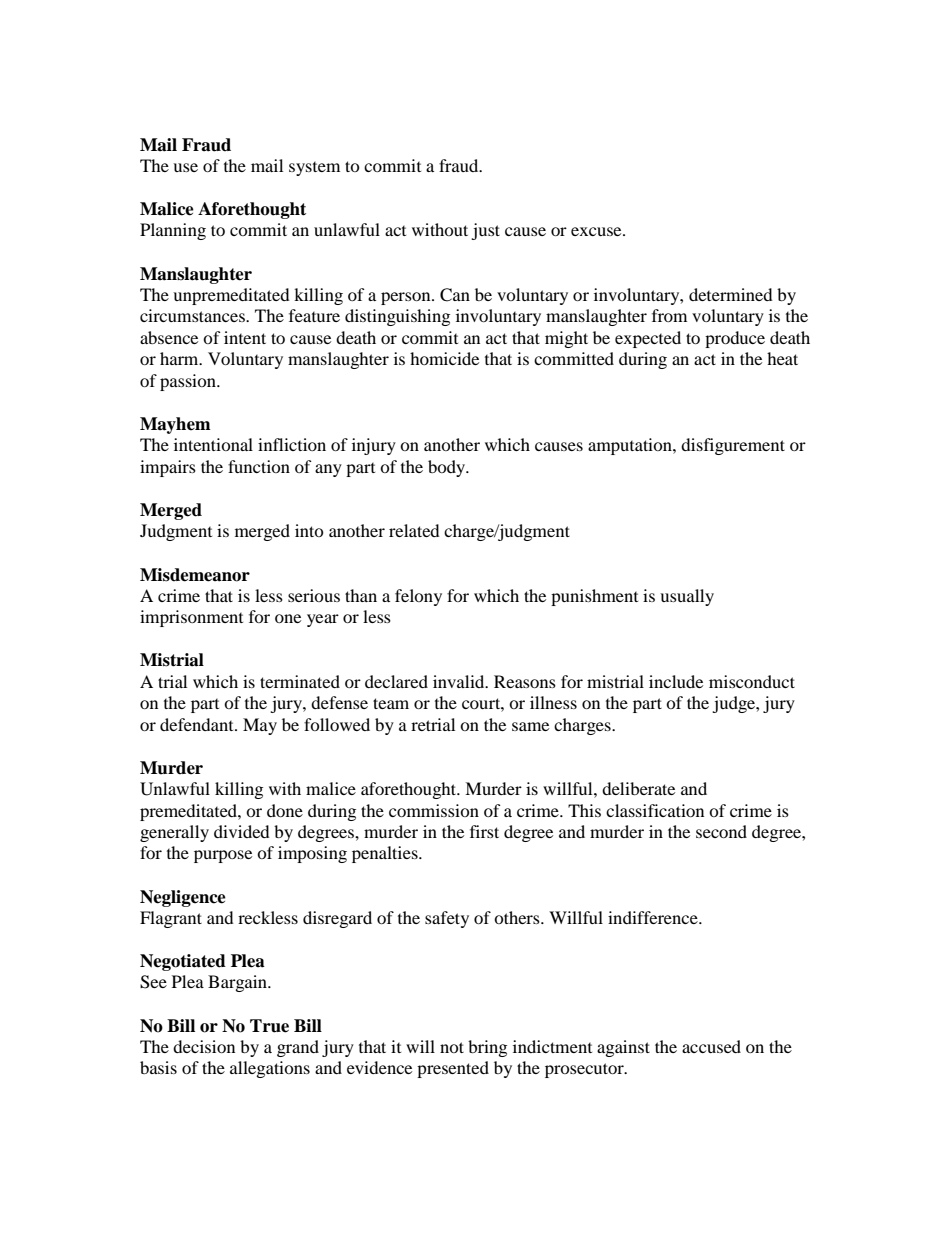 The width and height of the screenshot is (952, 1233). What do you see at coordinates (735, 339) in the screenshot?
I see `produce` at bounding box center [735, 339].
